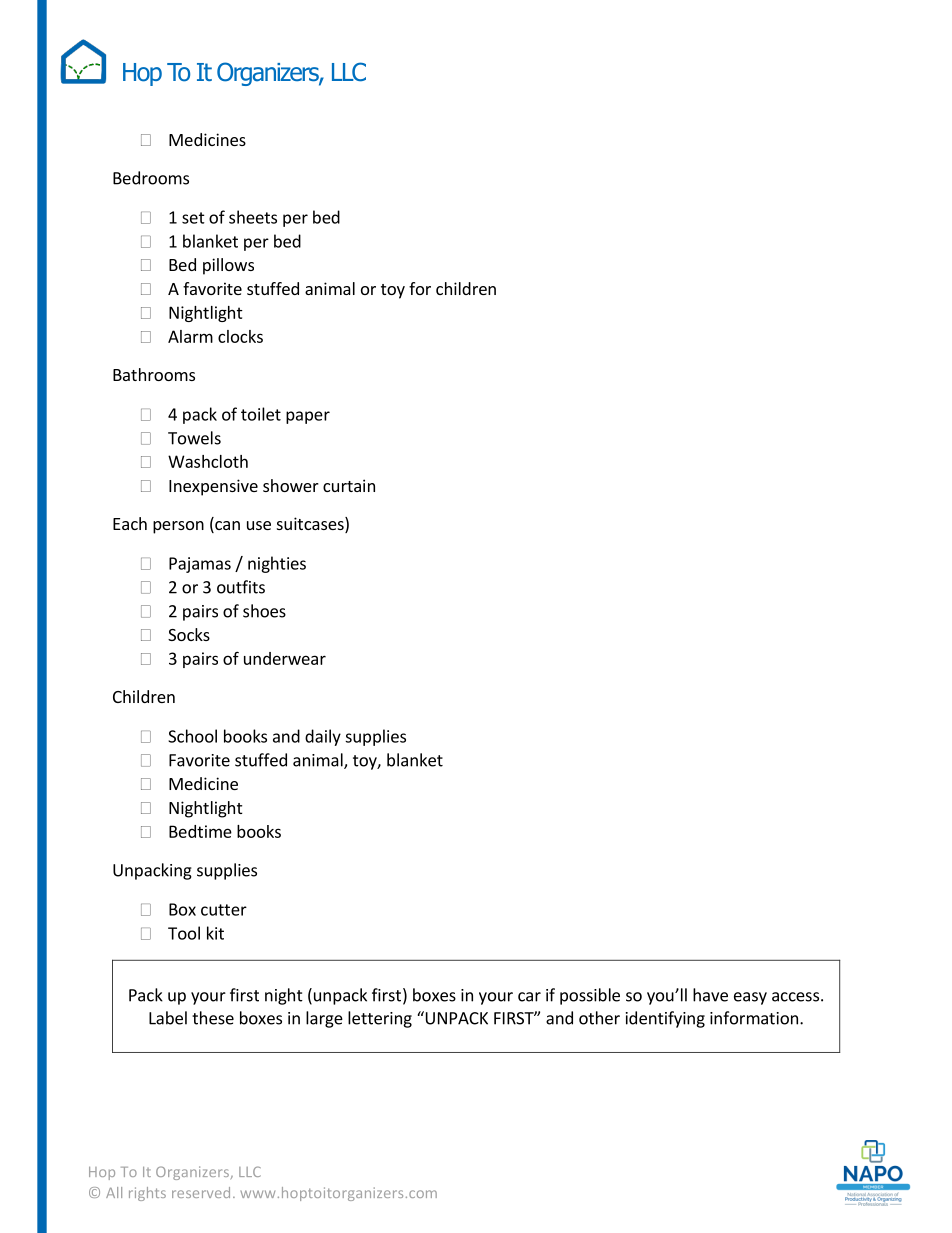 The height and width of the page is (1233, 952). What do you see at coordinates (291, 485) in the page?
I see `shower` at bounding box center [291, 485].
